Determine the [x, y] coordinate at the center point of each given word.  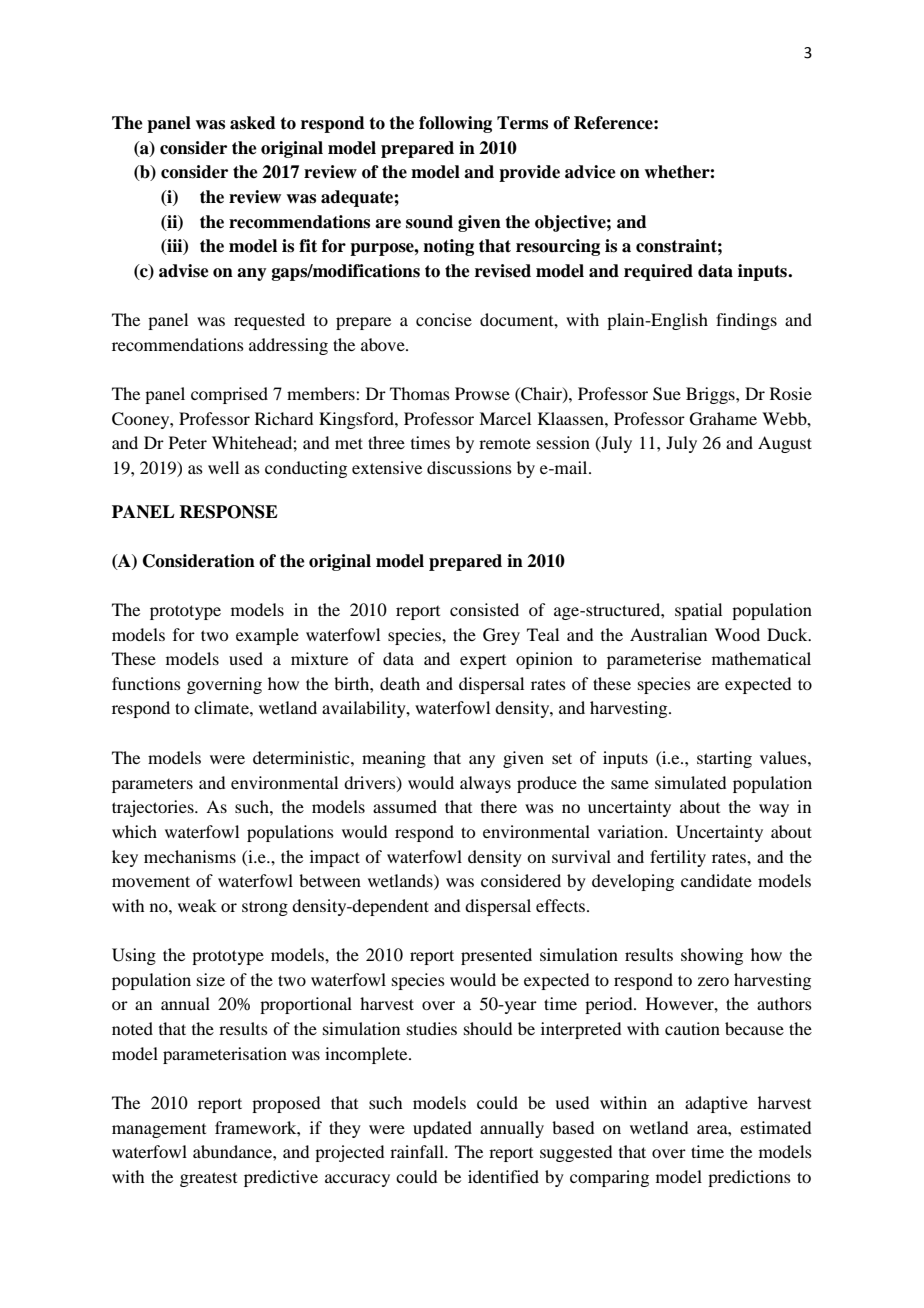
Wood [737, 634]
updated [442, 1129]
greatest [208, 1179]
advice [590, 172]
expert [483, 662]
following [455, 124]
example [267, 636]
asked [253, 123]
